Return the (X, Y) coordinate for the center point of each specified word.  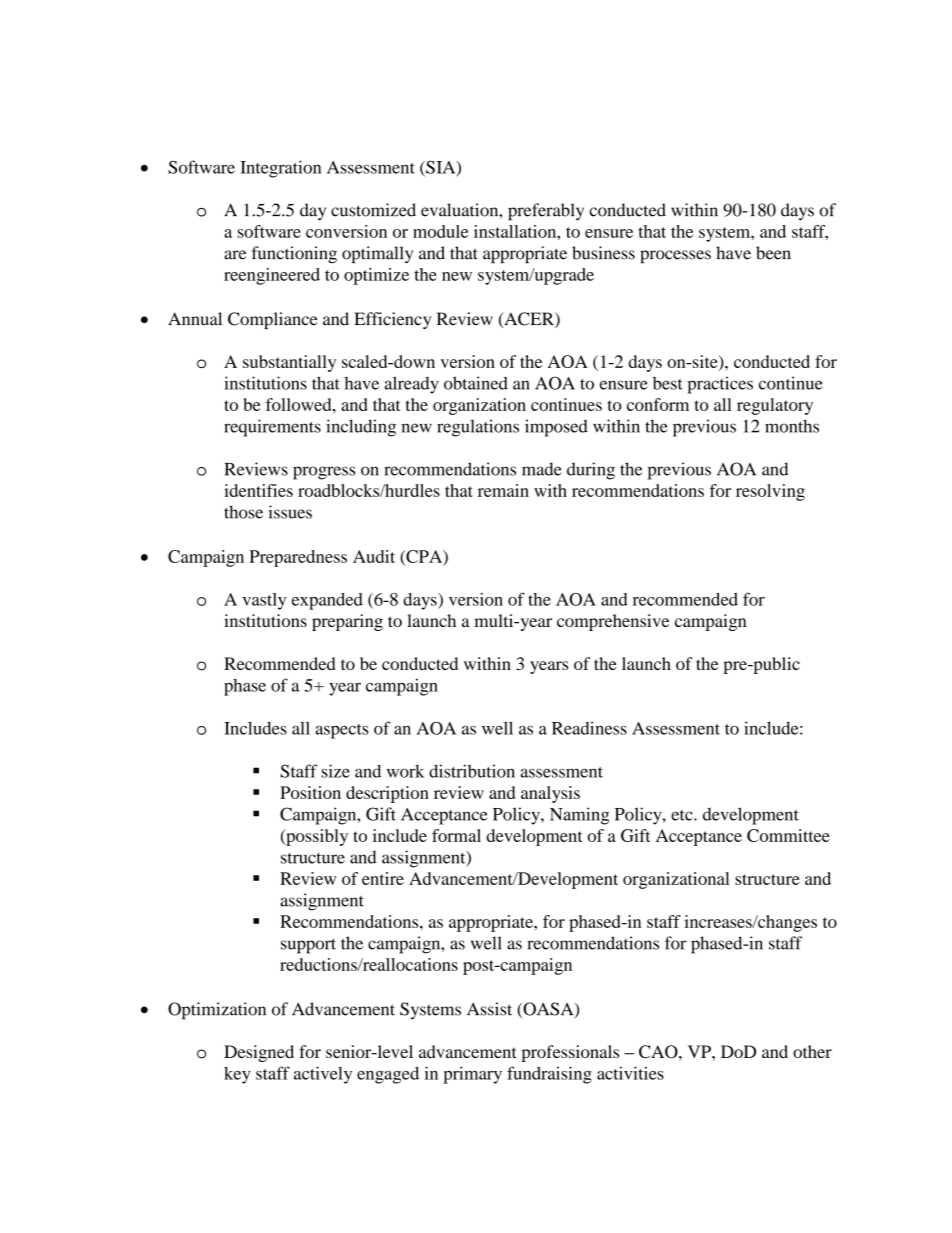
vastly (264, 601)
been (773, 253)
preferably (546, 212)
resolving (770, 492)
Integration (280, 169)
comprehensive (613, 622)
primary (472, 1075)
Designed (259, 1053)
